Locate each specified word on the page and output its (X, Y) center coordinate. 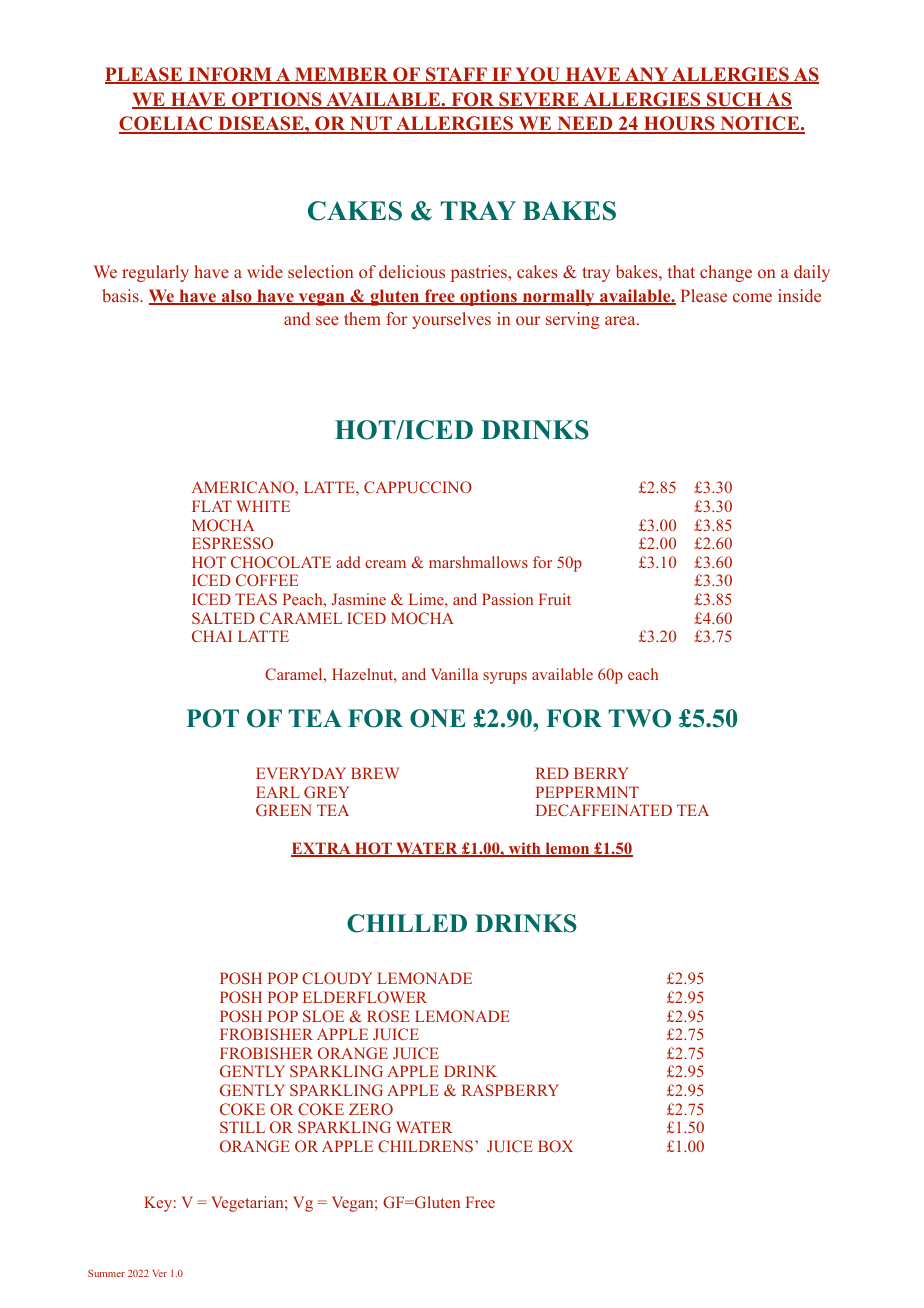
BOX (555, 1146)
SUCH (734, 100)
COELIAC (167, 125)
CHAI (212, 636)
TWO (639, 718)
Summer (106, 1273)
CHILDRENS (427, 1146)
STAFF (456, 75)
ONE (438, 718)
